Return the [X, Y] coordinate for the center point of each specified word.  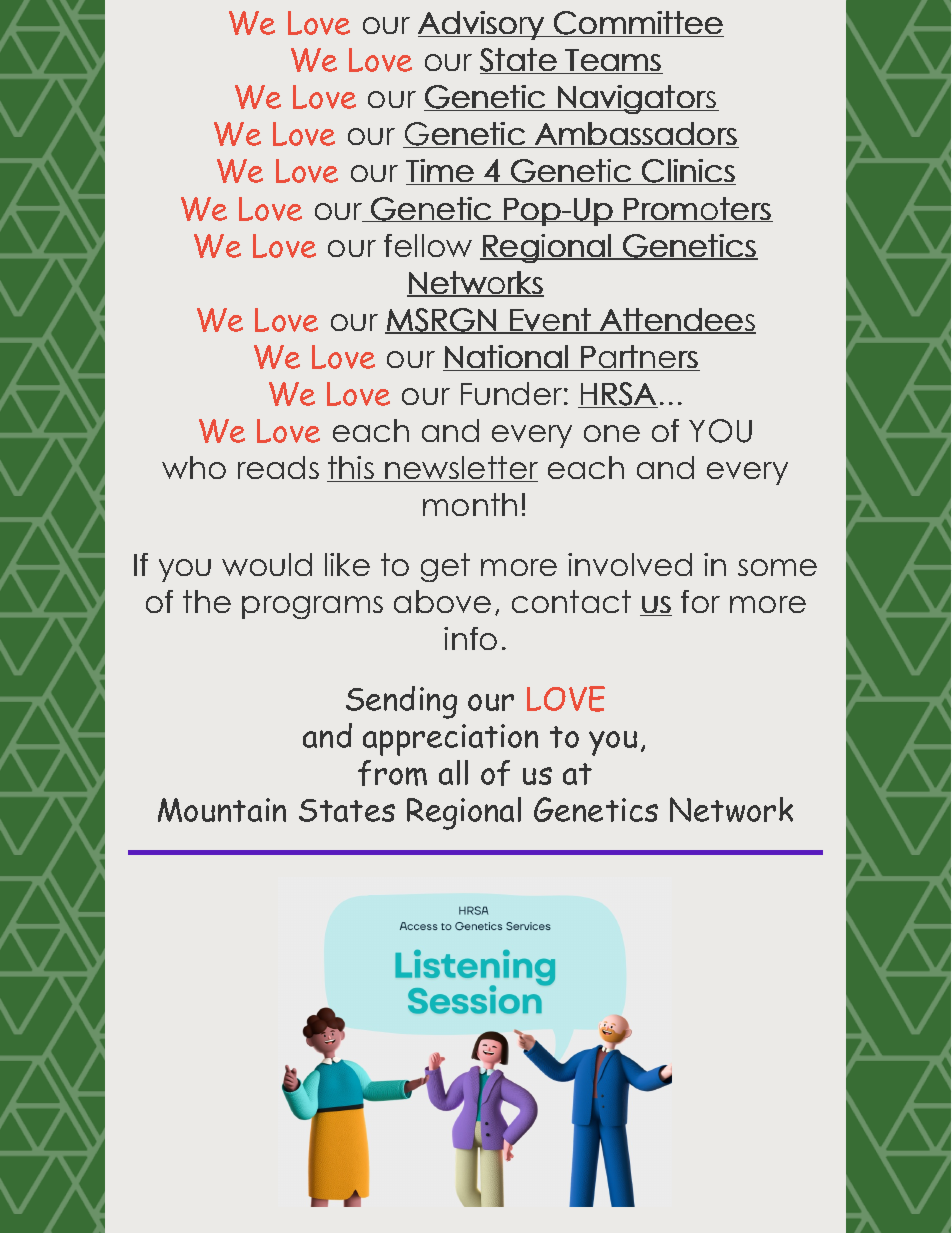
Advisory [482, 25]
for [700, 601]
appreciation [450, 740]
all [453, 772]
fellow [428, 245]
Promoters [697, 209]
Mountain [222, 810]
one [612, 433]
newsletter [461, 469]
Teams [613, 61]
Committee [638, 24]
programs [312, 607]
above [442, 601]
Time [441, 172]
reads [278, 467]
